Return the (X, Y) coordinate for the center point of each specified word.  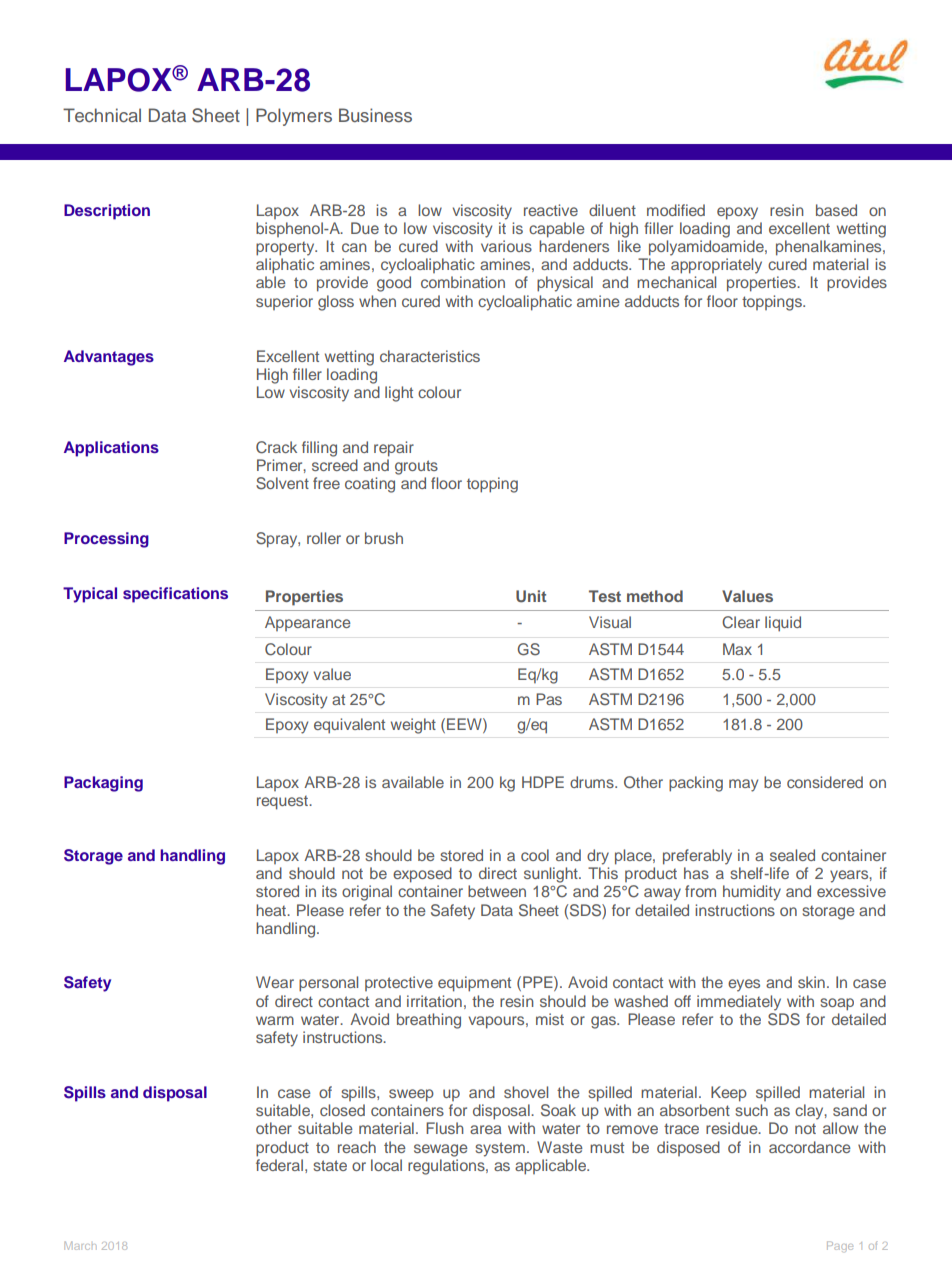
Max (737, 649)
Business (375, 115)
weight (413, 726)
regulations (447, 1167)
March (80, 1245)
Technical (102, 115)
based (836, 210)
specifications (175, 595)
